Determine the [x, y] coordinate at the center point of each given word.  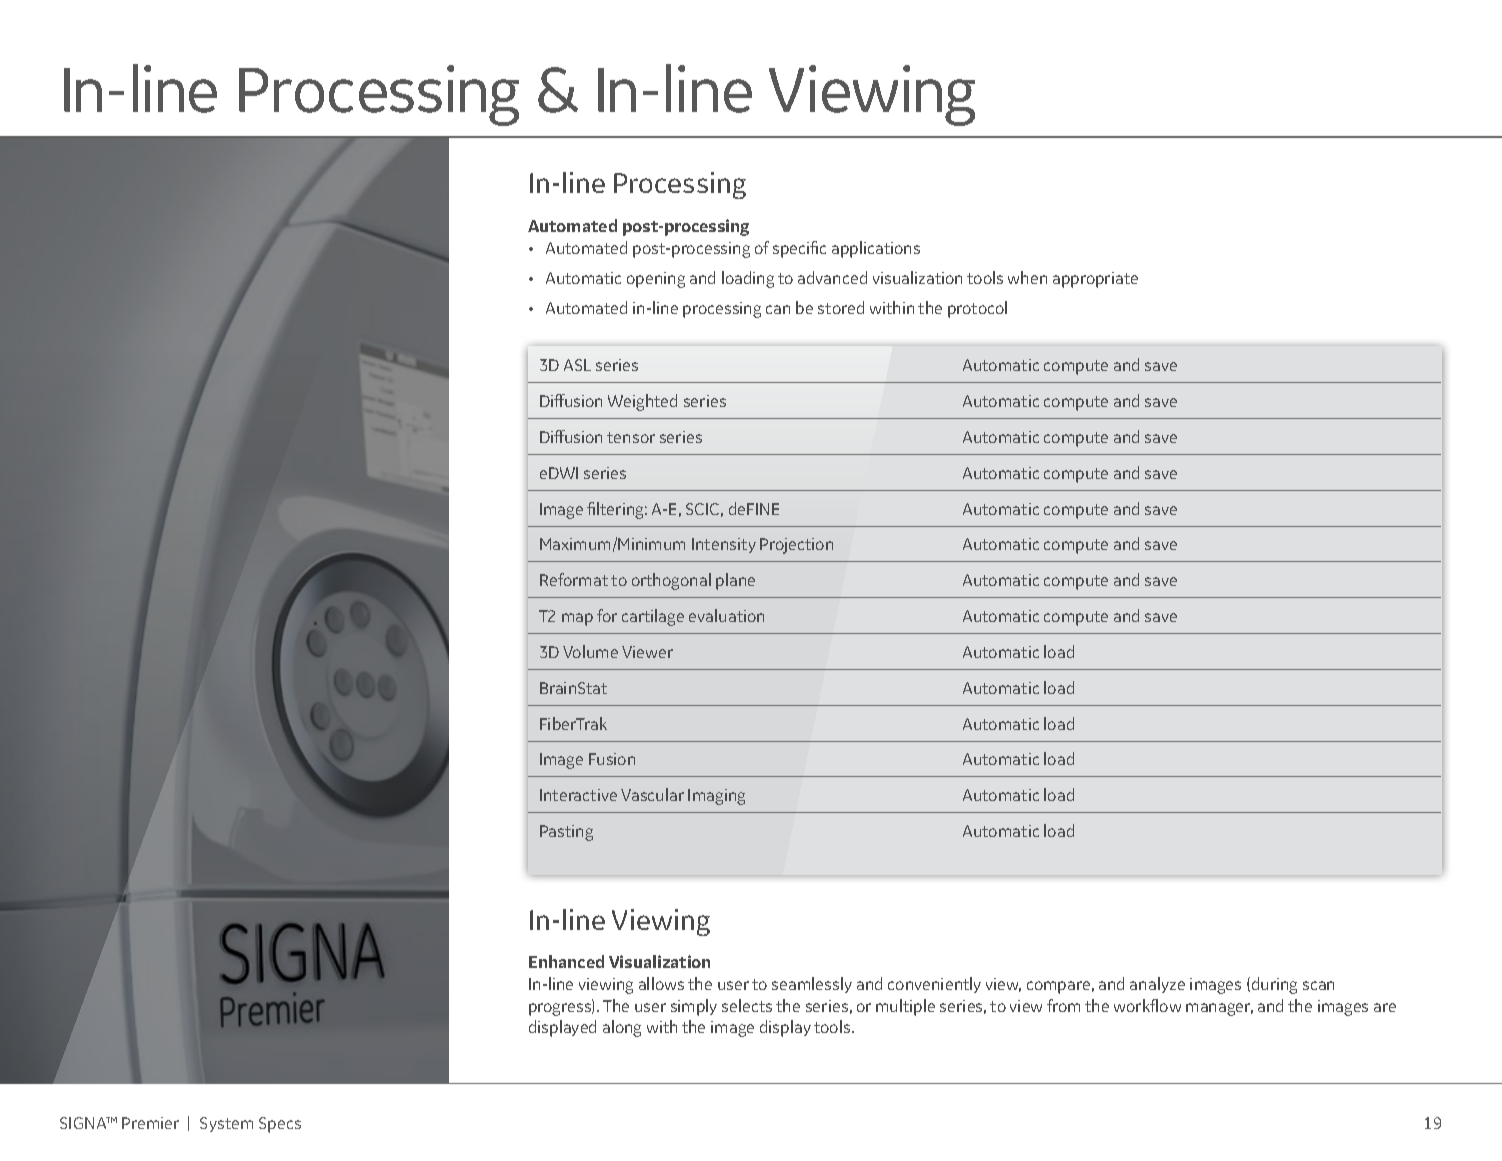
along [622, 1028]
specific [799, 249]
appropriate [1095, 280]
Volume [590, 651]
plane [735, 581]
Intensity [724, 545]
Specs [280, 1125]
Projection [796, 546]
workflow [1147, 1005]
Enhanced [566, 961]
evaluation [726, 615]
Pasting [566, 833]
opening [656, 280]
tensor [631, 437]
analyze [1157, 985]
